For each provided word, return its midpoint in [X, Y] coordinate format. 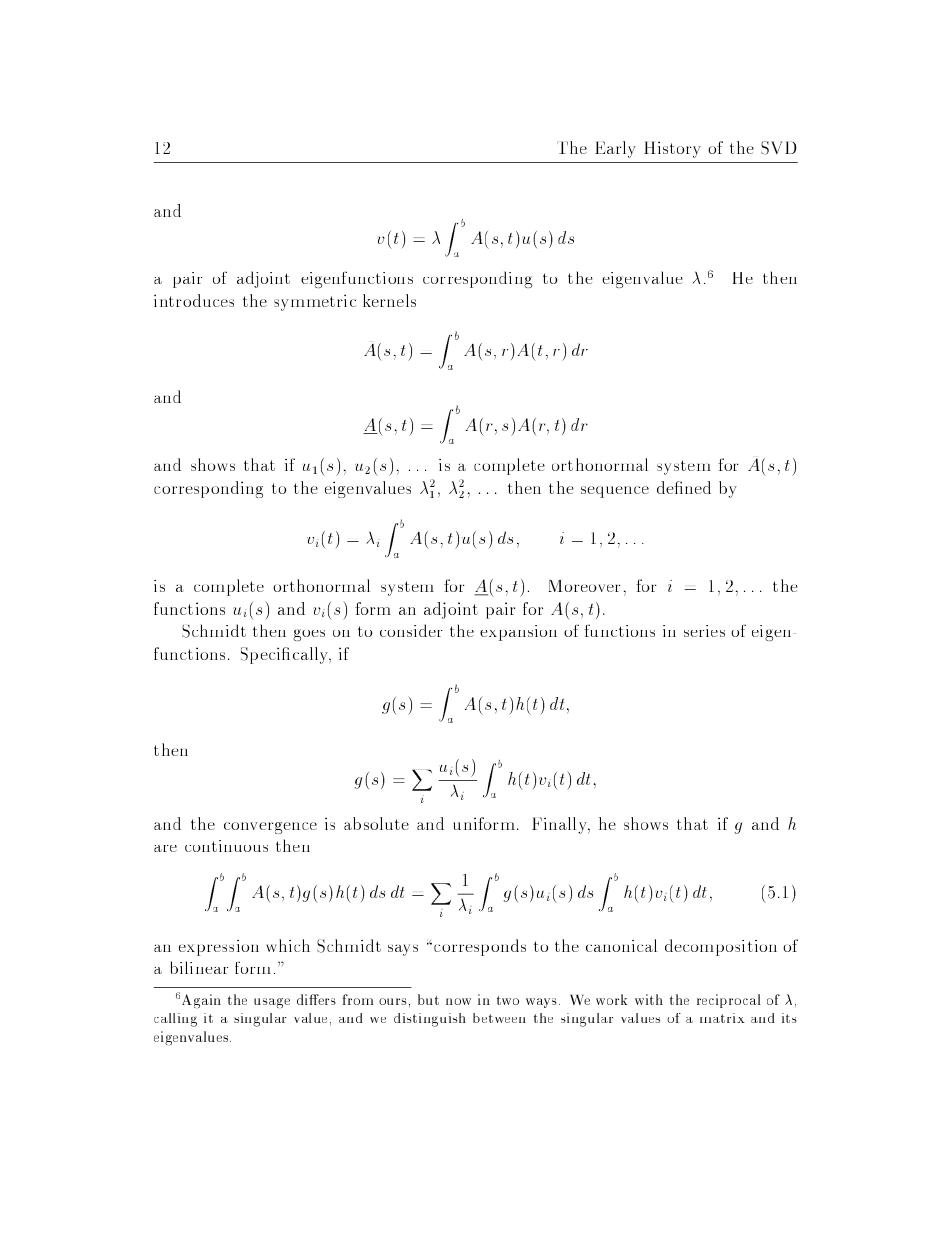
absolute [376, 823]
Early [615, 149]
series [704, 631]
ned [696, 487]
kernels [389, 300]
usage [272, 1003]
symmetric [315, 302]
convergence [270, 828]
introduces [194, 300]
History [672, 149]
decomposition [721, 947]
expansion [518, 633]
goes [309, 635]
